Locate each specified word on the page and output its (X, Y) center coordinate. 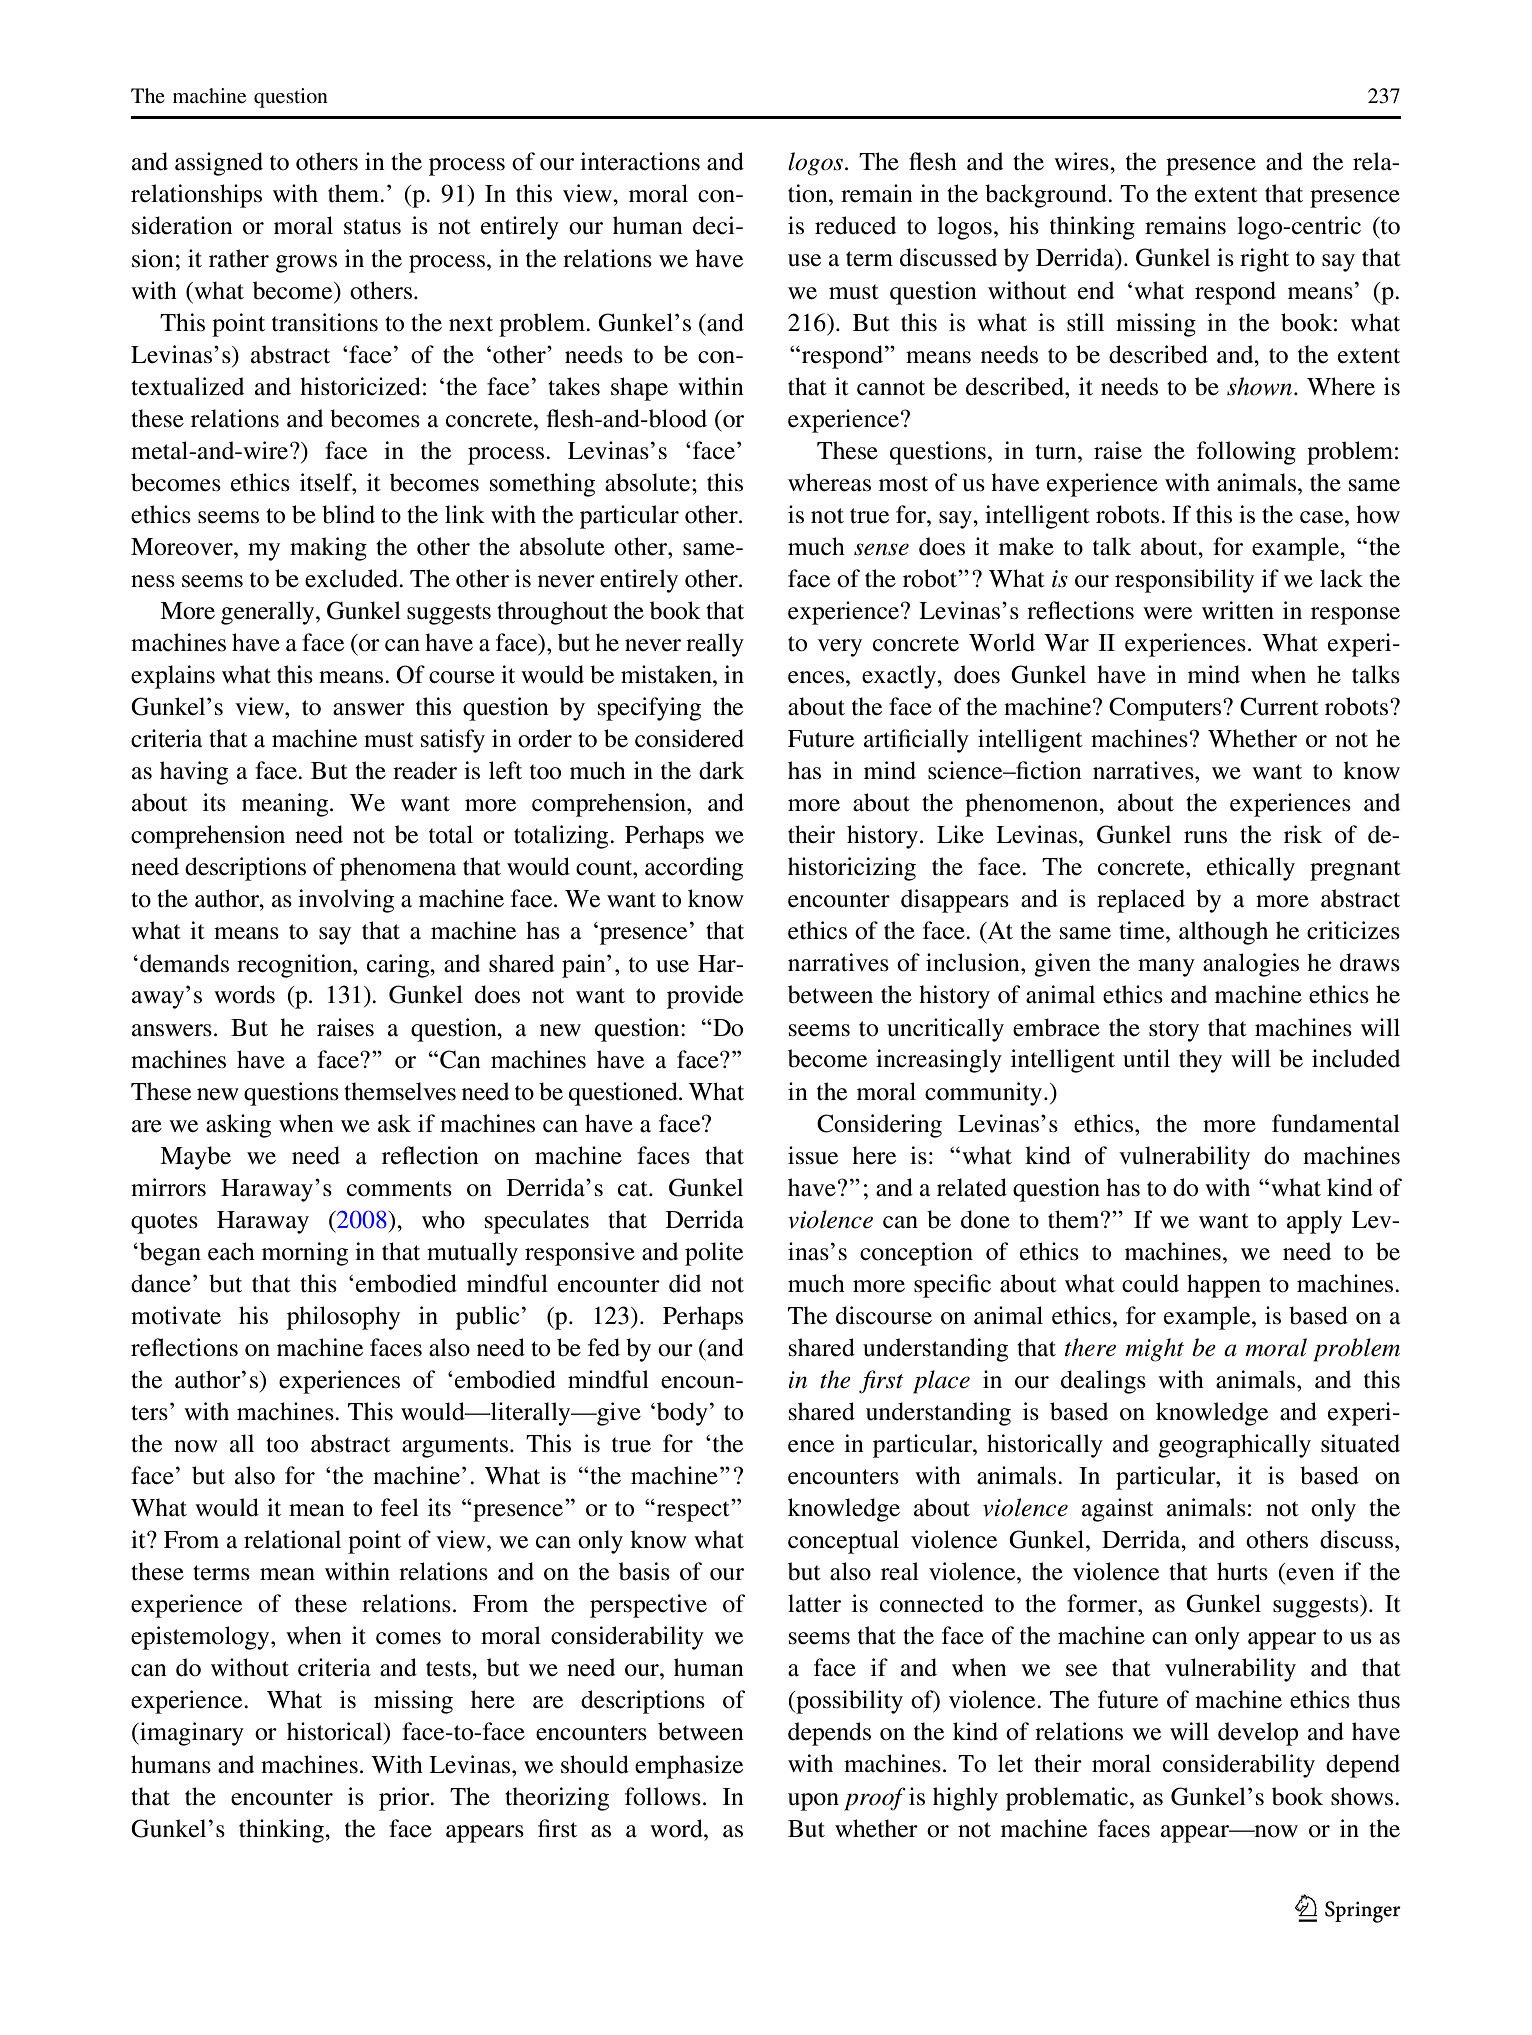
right (1264, 260)
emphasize (689, 1767)
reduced (855, 225)
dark (721, 770)
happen (1224, 1286)
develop (1258, 1734)
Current (1279, 706)
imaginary (191, 1734)
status (372, 227)
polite (714, 1254)
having (194, 773)
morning (305, 1254)
